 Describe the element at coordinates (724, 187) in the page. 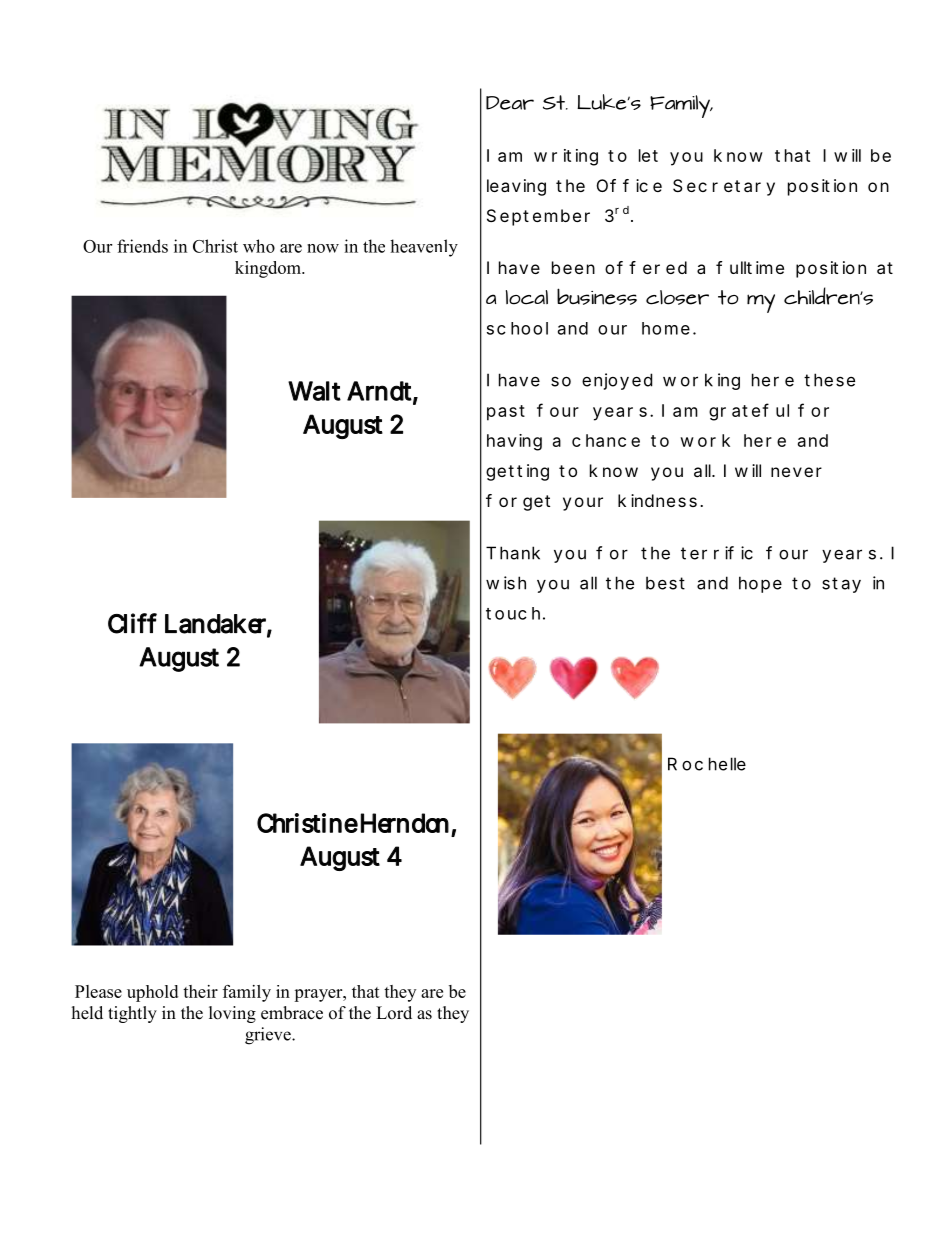

I see `Secretary` at that location.
